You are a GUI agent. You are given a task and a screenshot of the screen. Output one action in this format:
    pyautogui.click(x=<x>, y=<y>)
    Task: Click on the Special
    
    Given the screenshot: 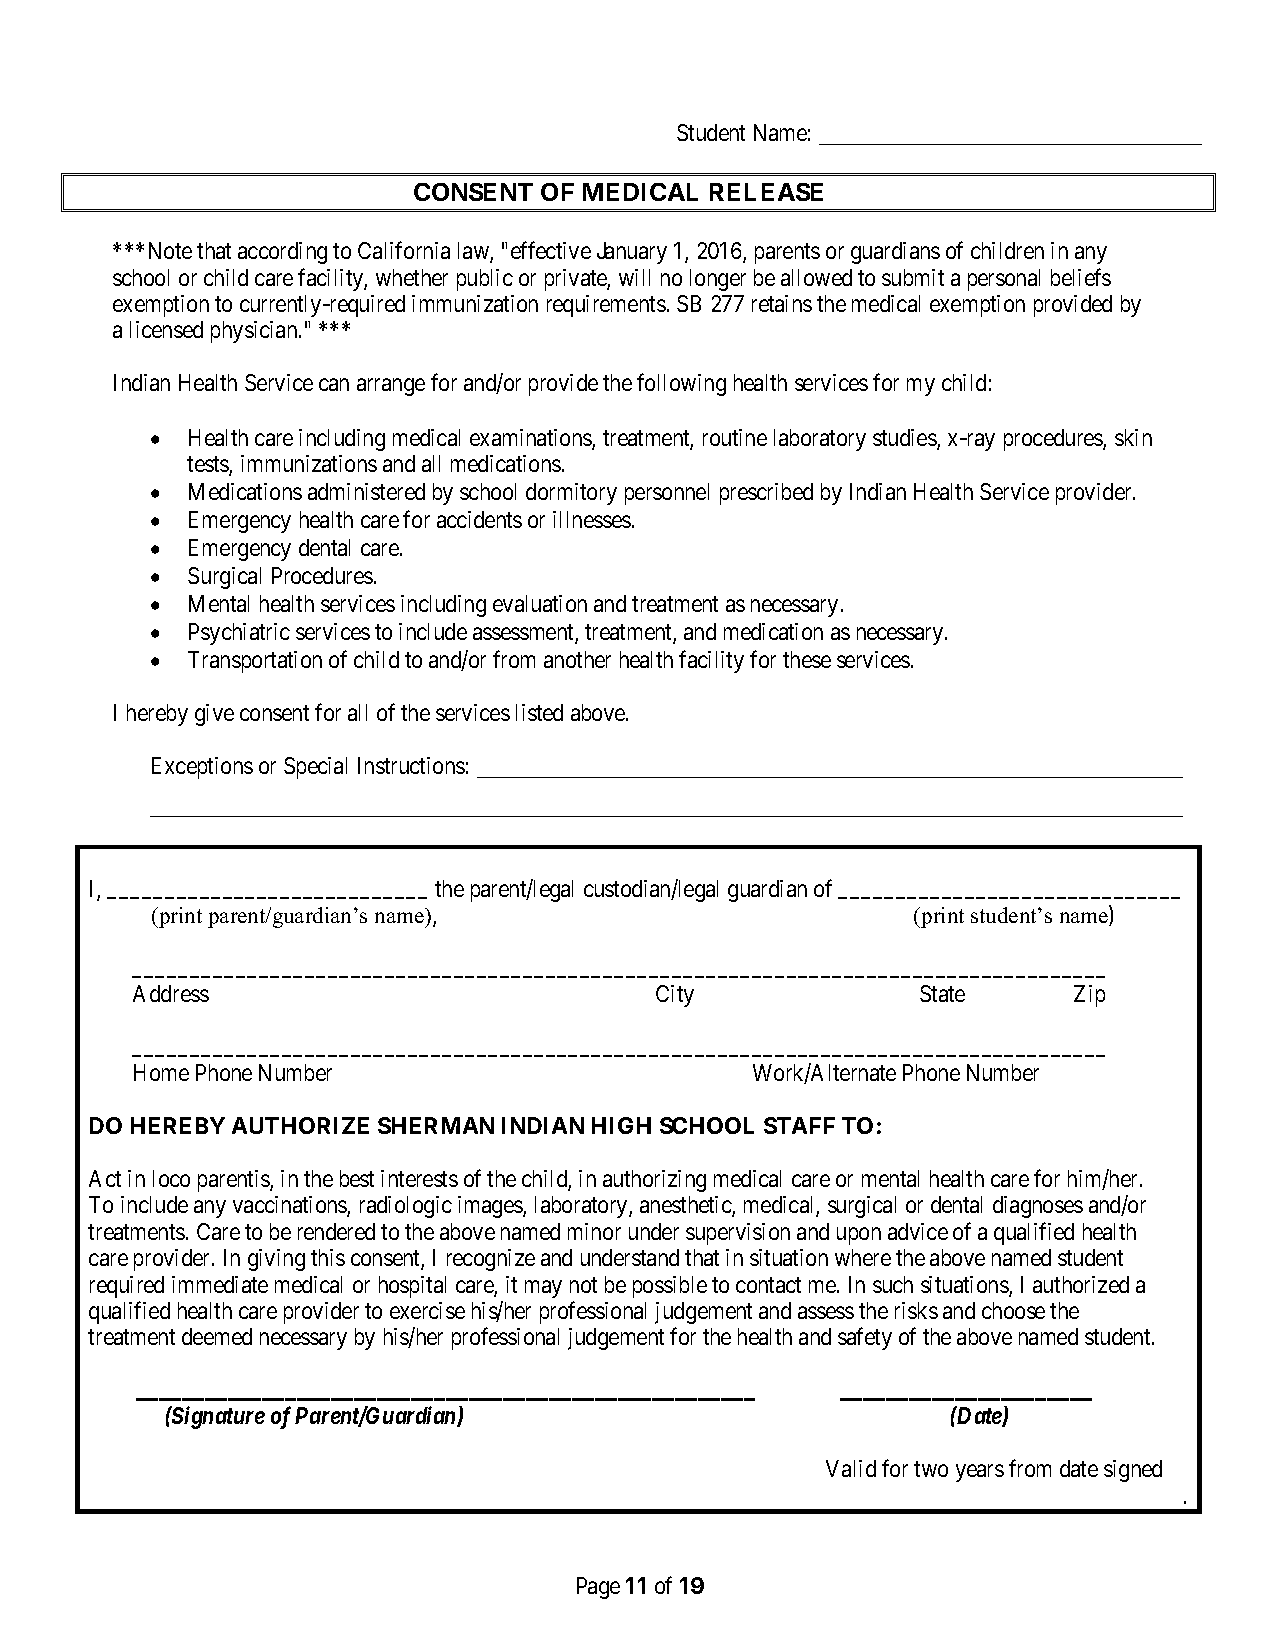 What is the action you would take?
    pyautogui.click(x=315, y=768)
